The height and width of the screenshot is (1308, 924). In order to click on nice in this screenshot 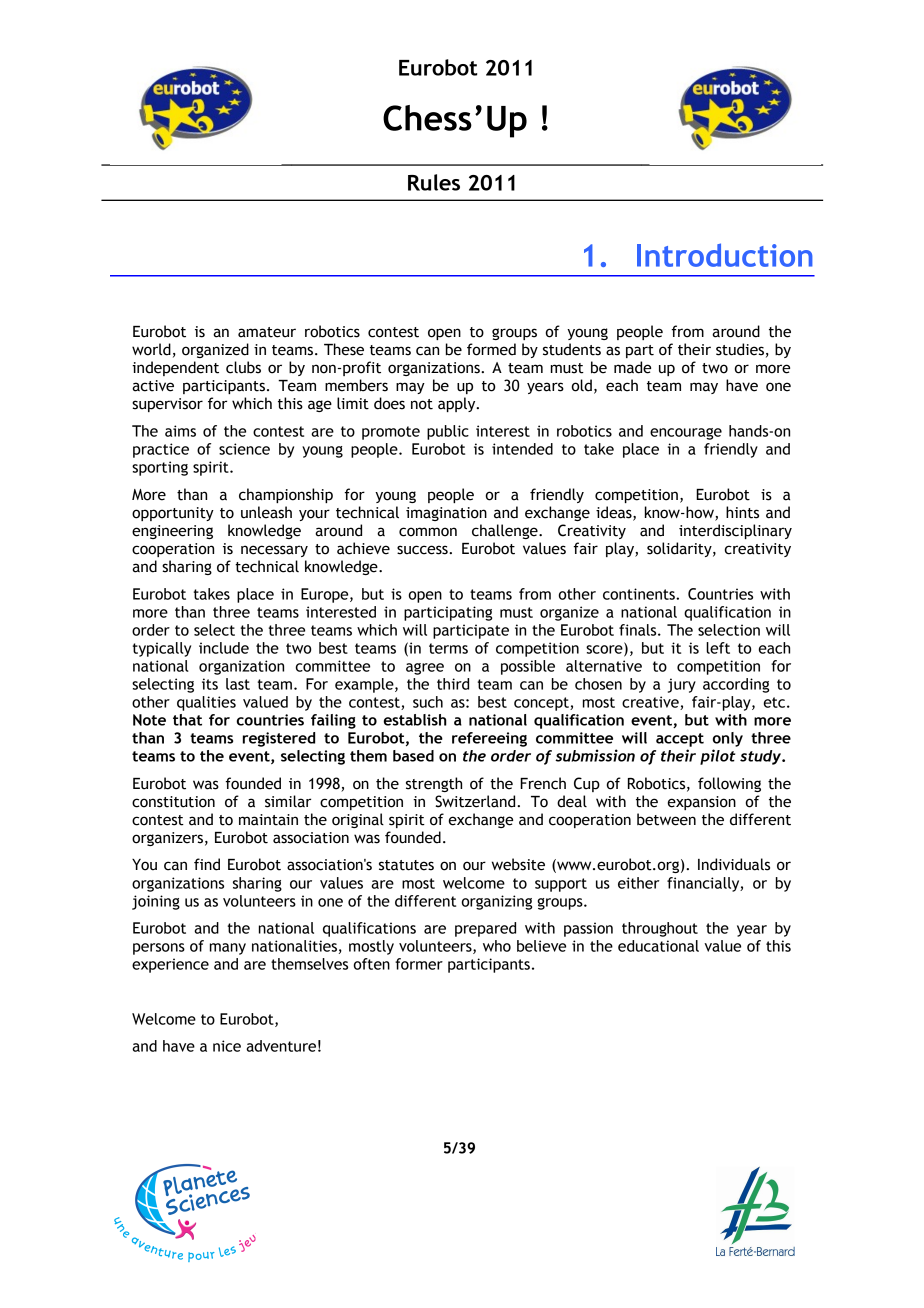, I will do `click(227, 1046)`.
